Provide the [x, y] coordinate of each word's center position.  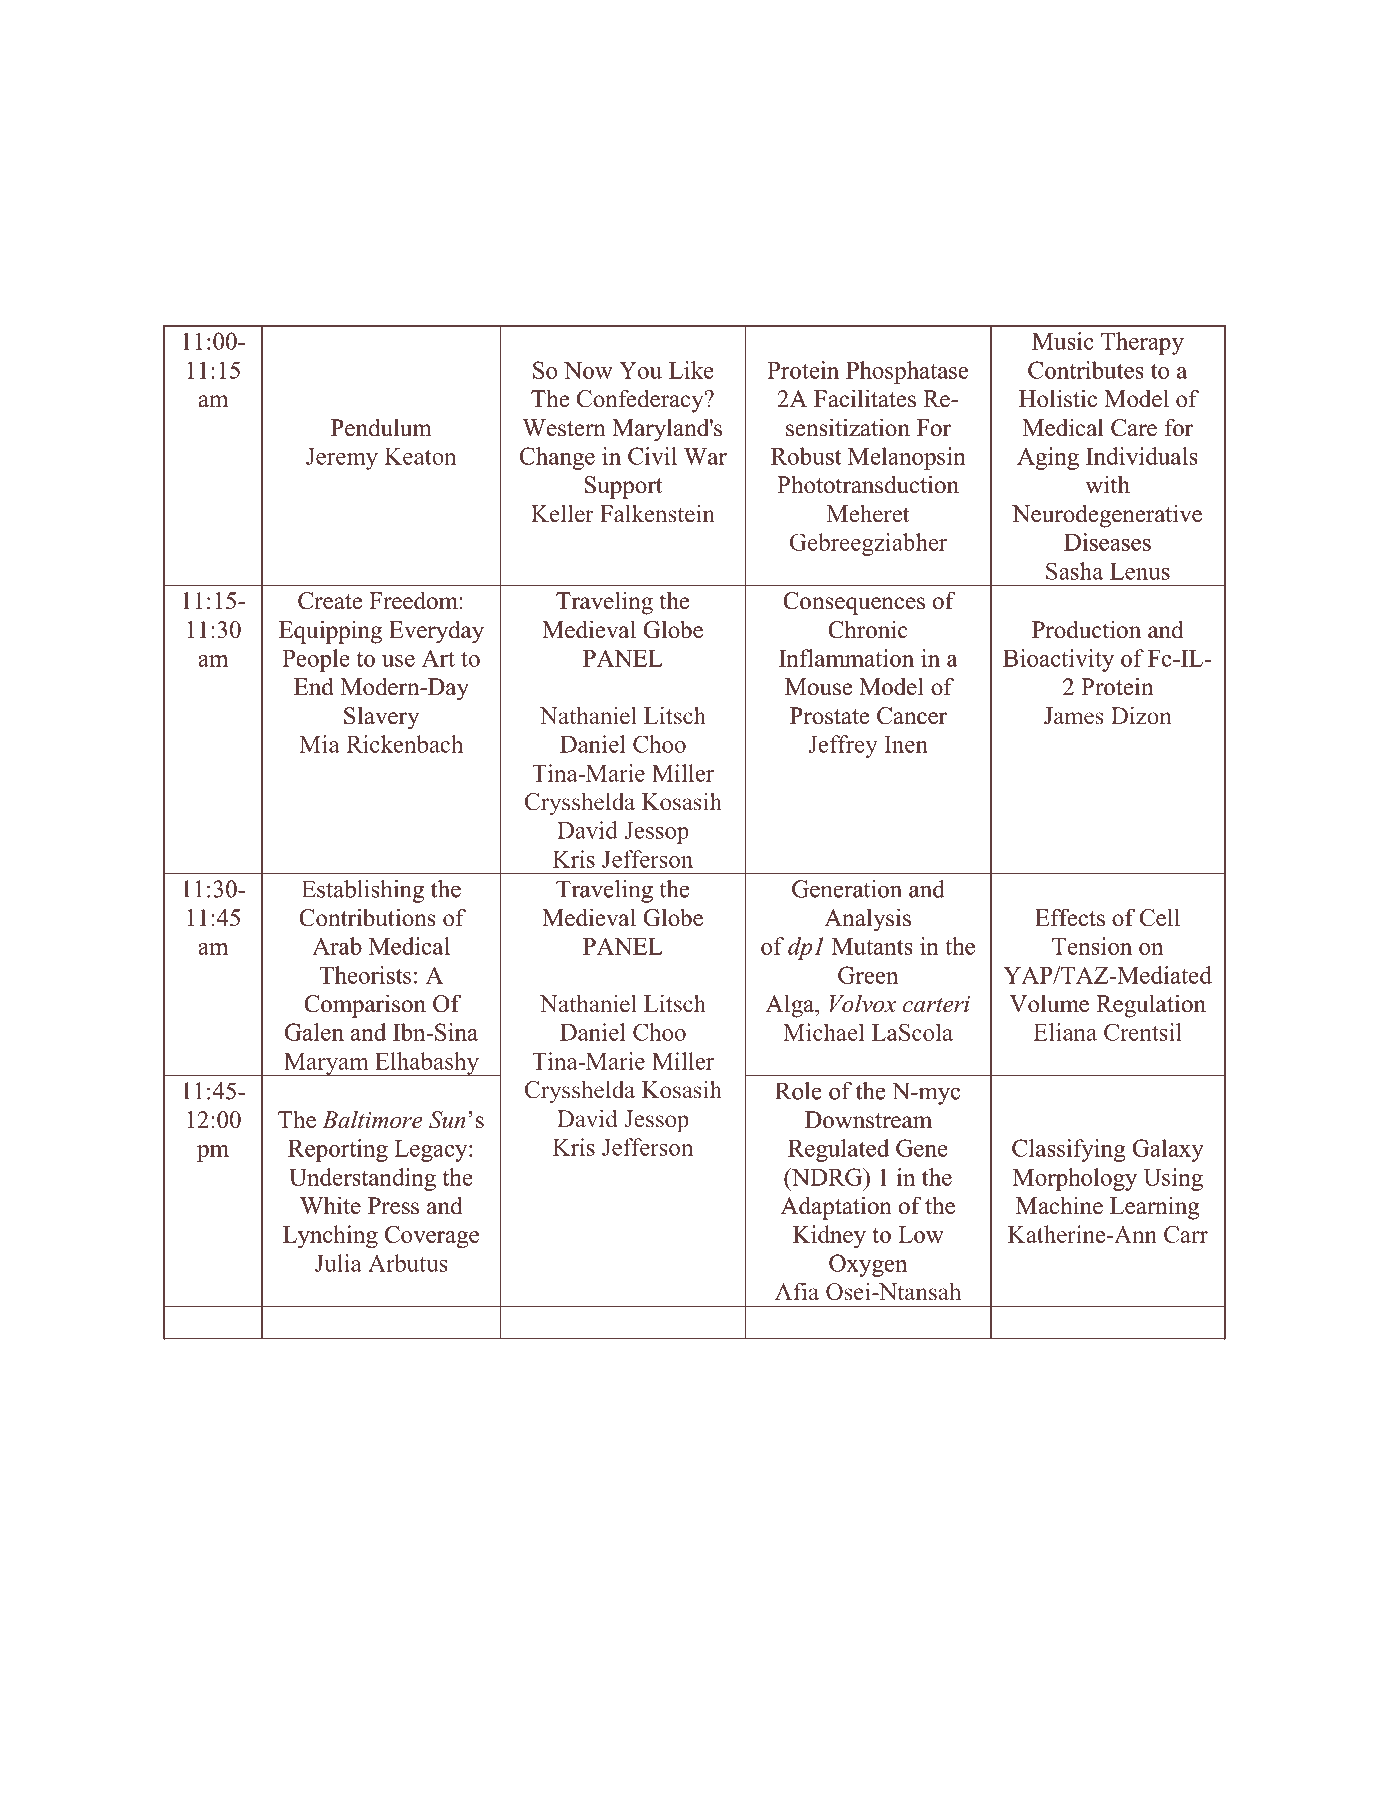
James [1074, 716]
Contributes [1086, 370]
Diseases [1107, 542]
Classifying [1069, 1150]
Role [798, 1091]
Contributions [367, 917]
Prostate [829, 716]
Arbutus [408, 1263]
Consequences [854, 603]
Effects [1070, 917]
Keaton [420, 456]
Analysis [867, 920]
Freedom [414, 600]
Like [691, 370]
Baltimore [372, 1119]
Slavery [381, 718]
